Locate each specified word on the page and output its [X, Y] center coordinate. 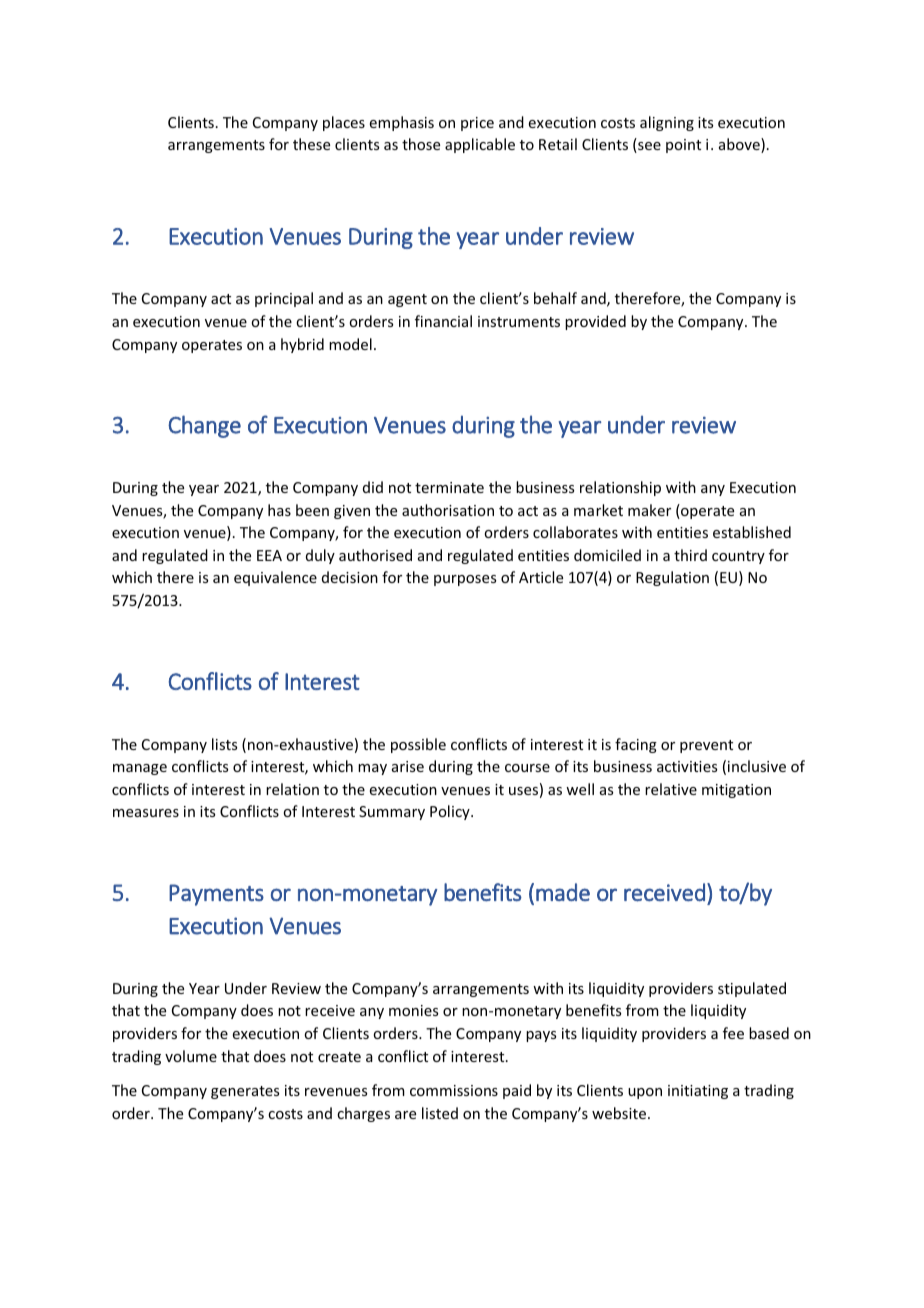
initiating [698, 1092]
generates [245, 1092]
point [683, 146]
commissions [454, 1090]
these [311, 144]
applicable [480, 145]
